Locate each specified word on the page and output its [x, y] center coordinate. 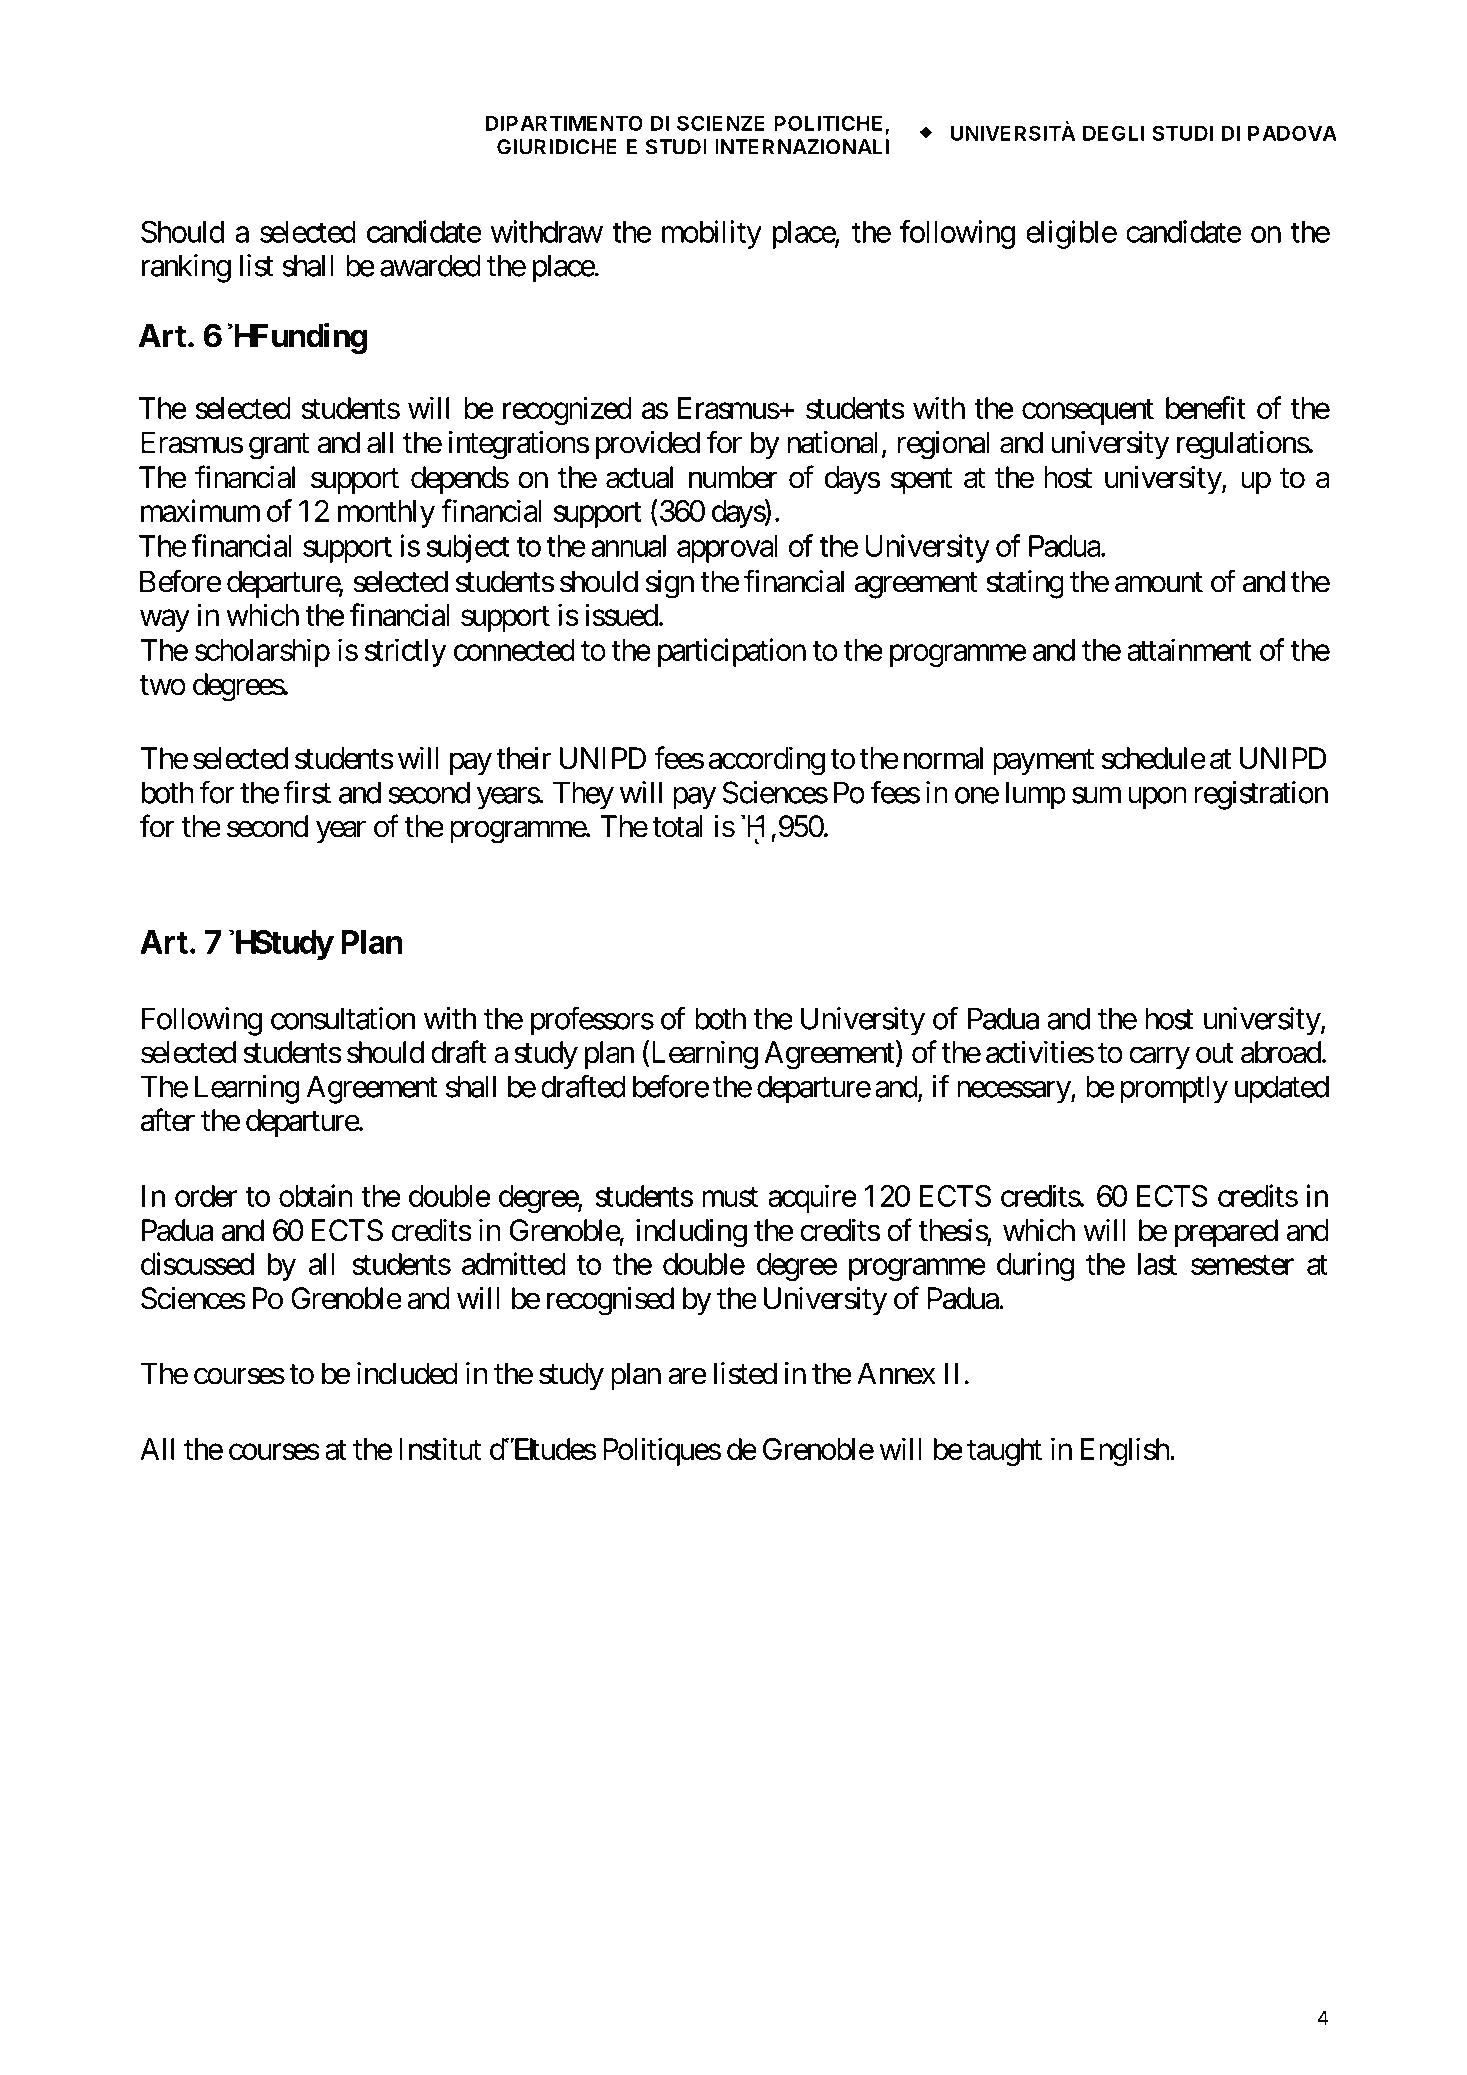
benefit [1206, 407]
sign [670, 584]
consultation [343, 1018]
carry [1159, 1058]
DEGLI [1114, 133]
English [1126, 1451]
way [165, 621]
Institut [440, 1448]
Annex [896, 1373]
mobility [712, 234]
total [677, 826]
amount [1159, 583]
